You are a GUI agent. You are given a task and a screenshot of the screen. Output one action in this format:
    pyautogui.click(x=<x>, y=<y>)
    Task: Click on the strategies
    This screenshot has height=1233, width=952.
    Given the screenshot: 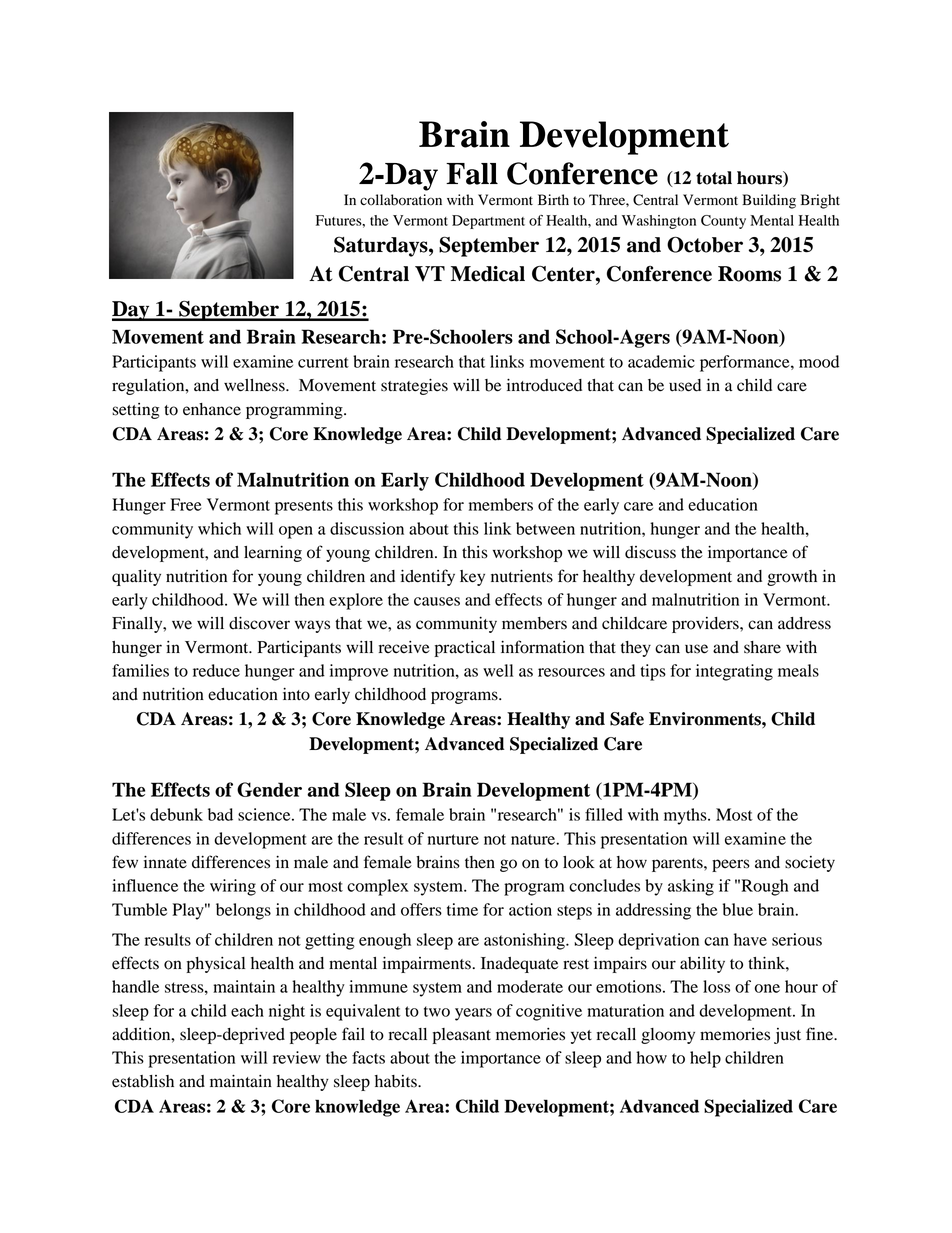 What is the action you would take?
    pyautogui.click(x=414, y=386)
